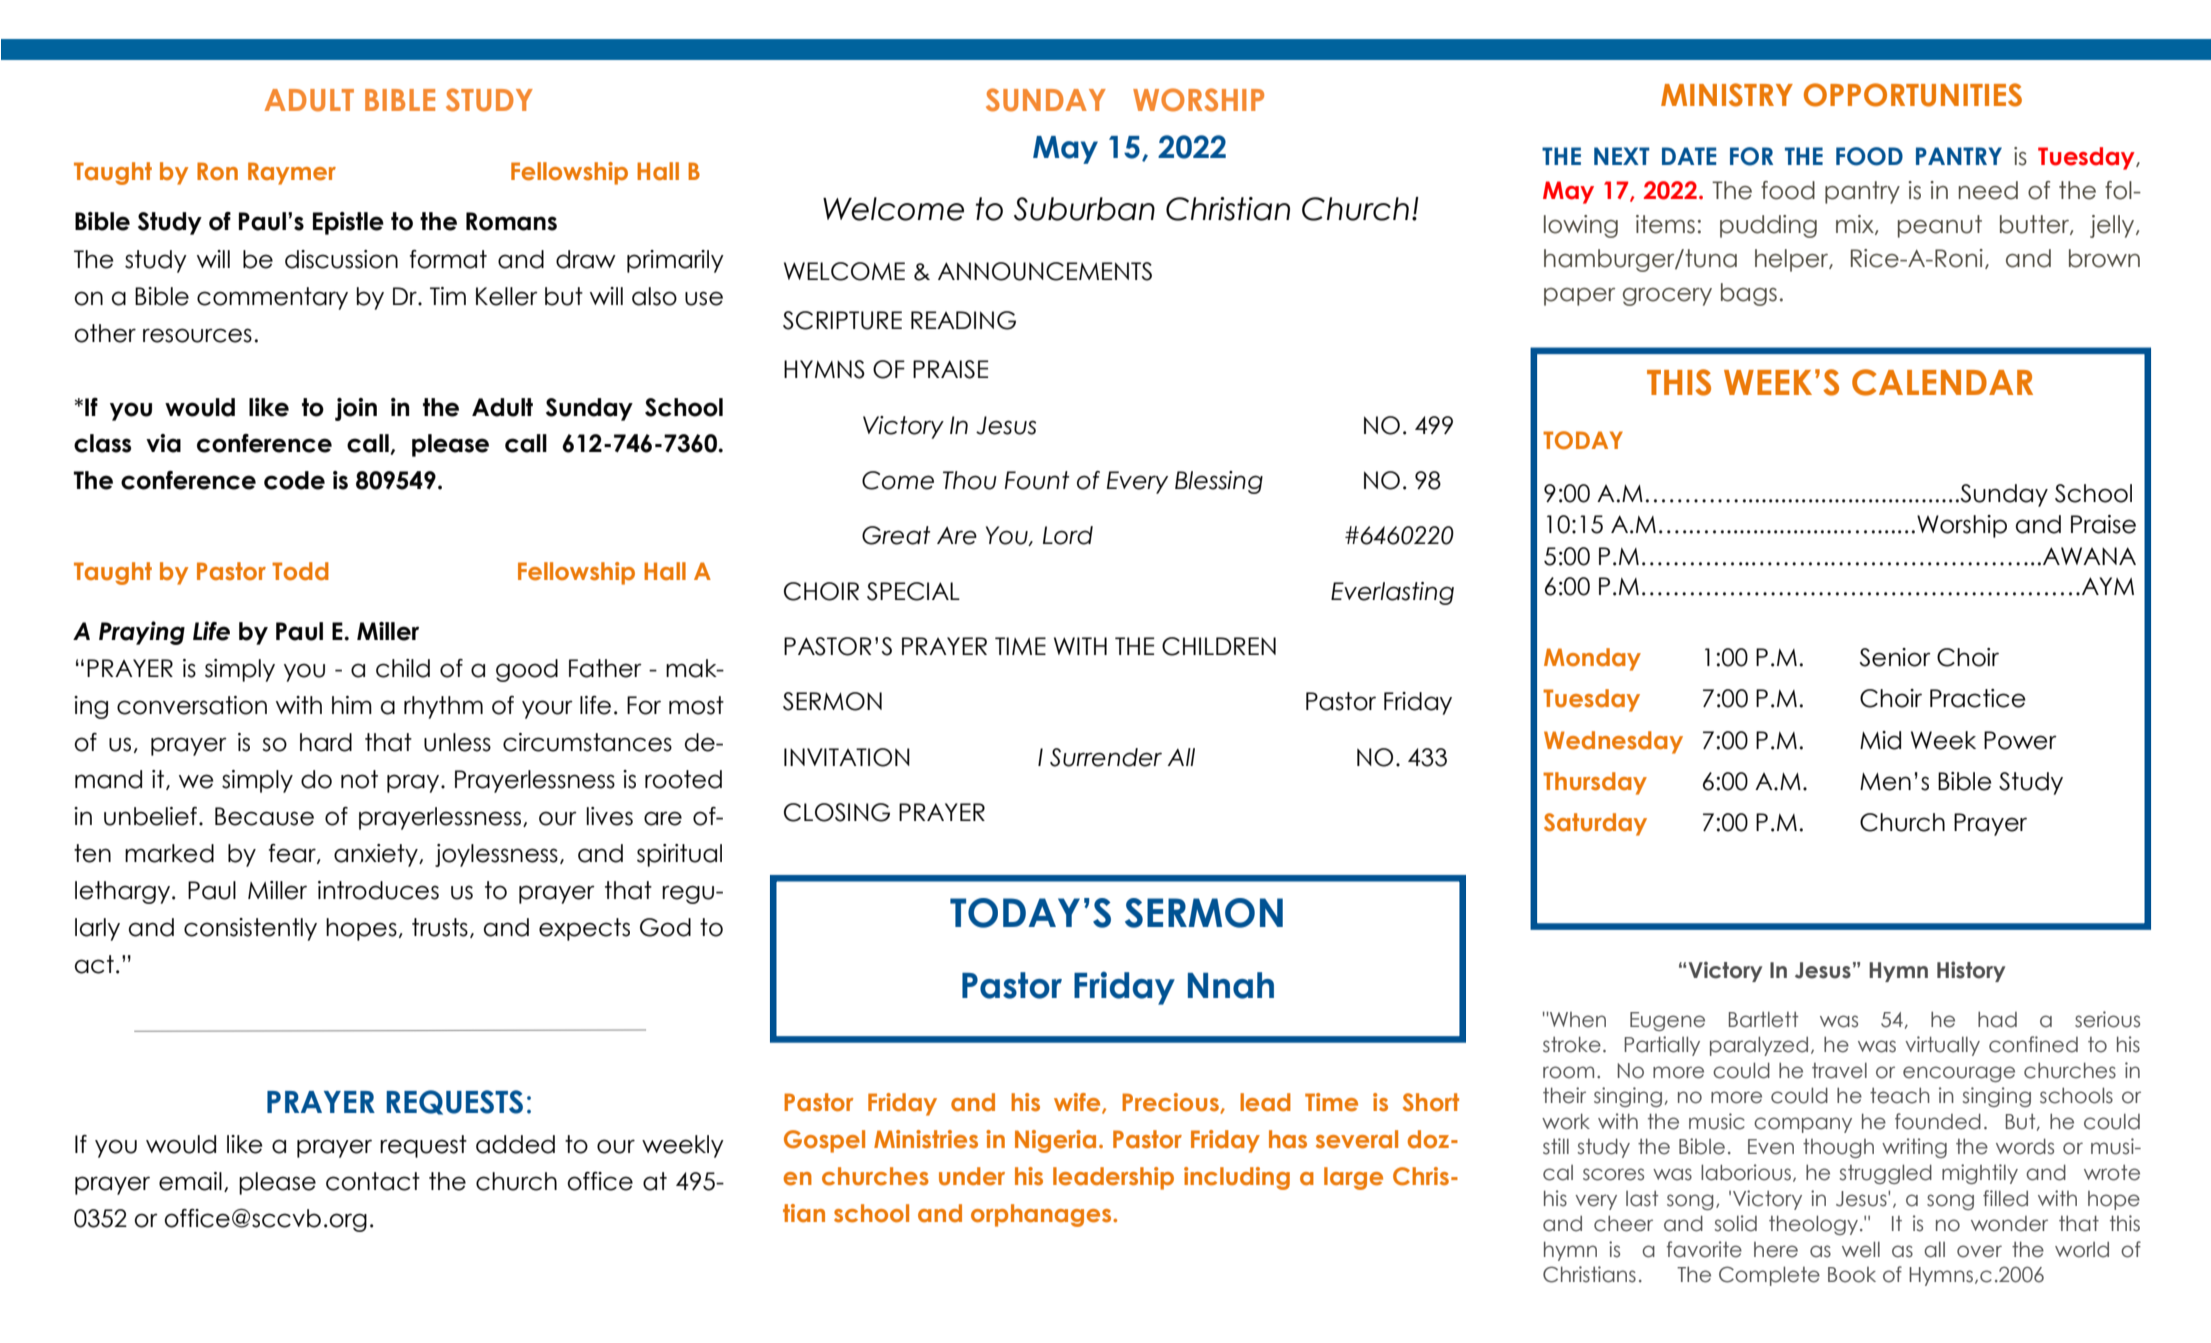  What do you see at coordinates (1895, 657) in the image?
I see `Senior` at bounding box center [1895, 657].
